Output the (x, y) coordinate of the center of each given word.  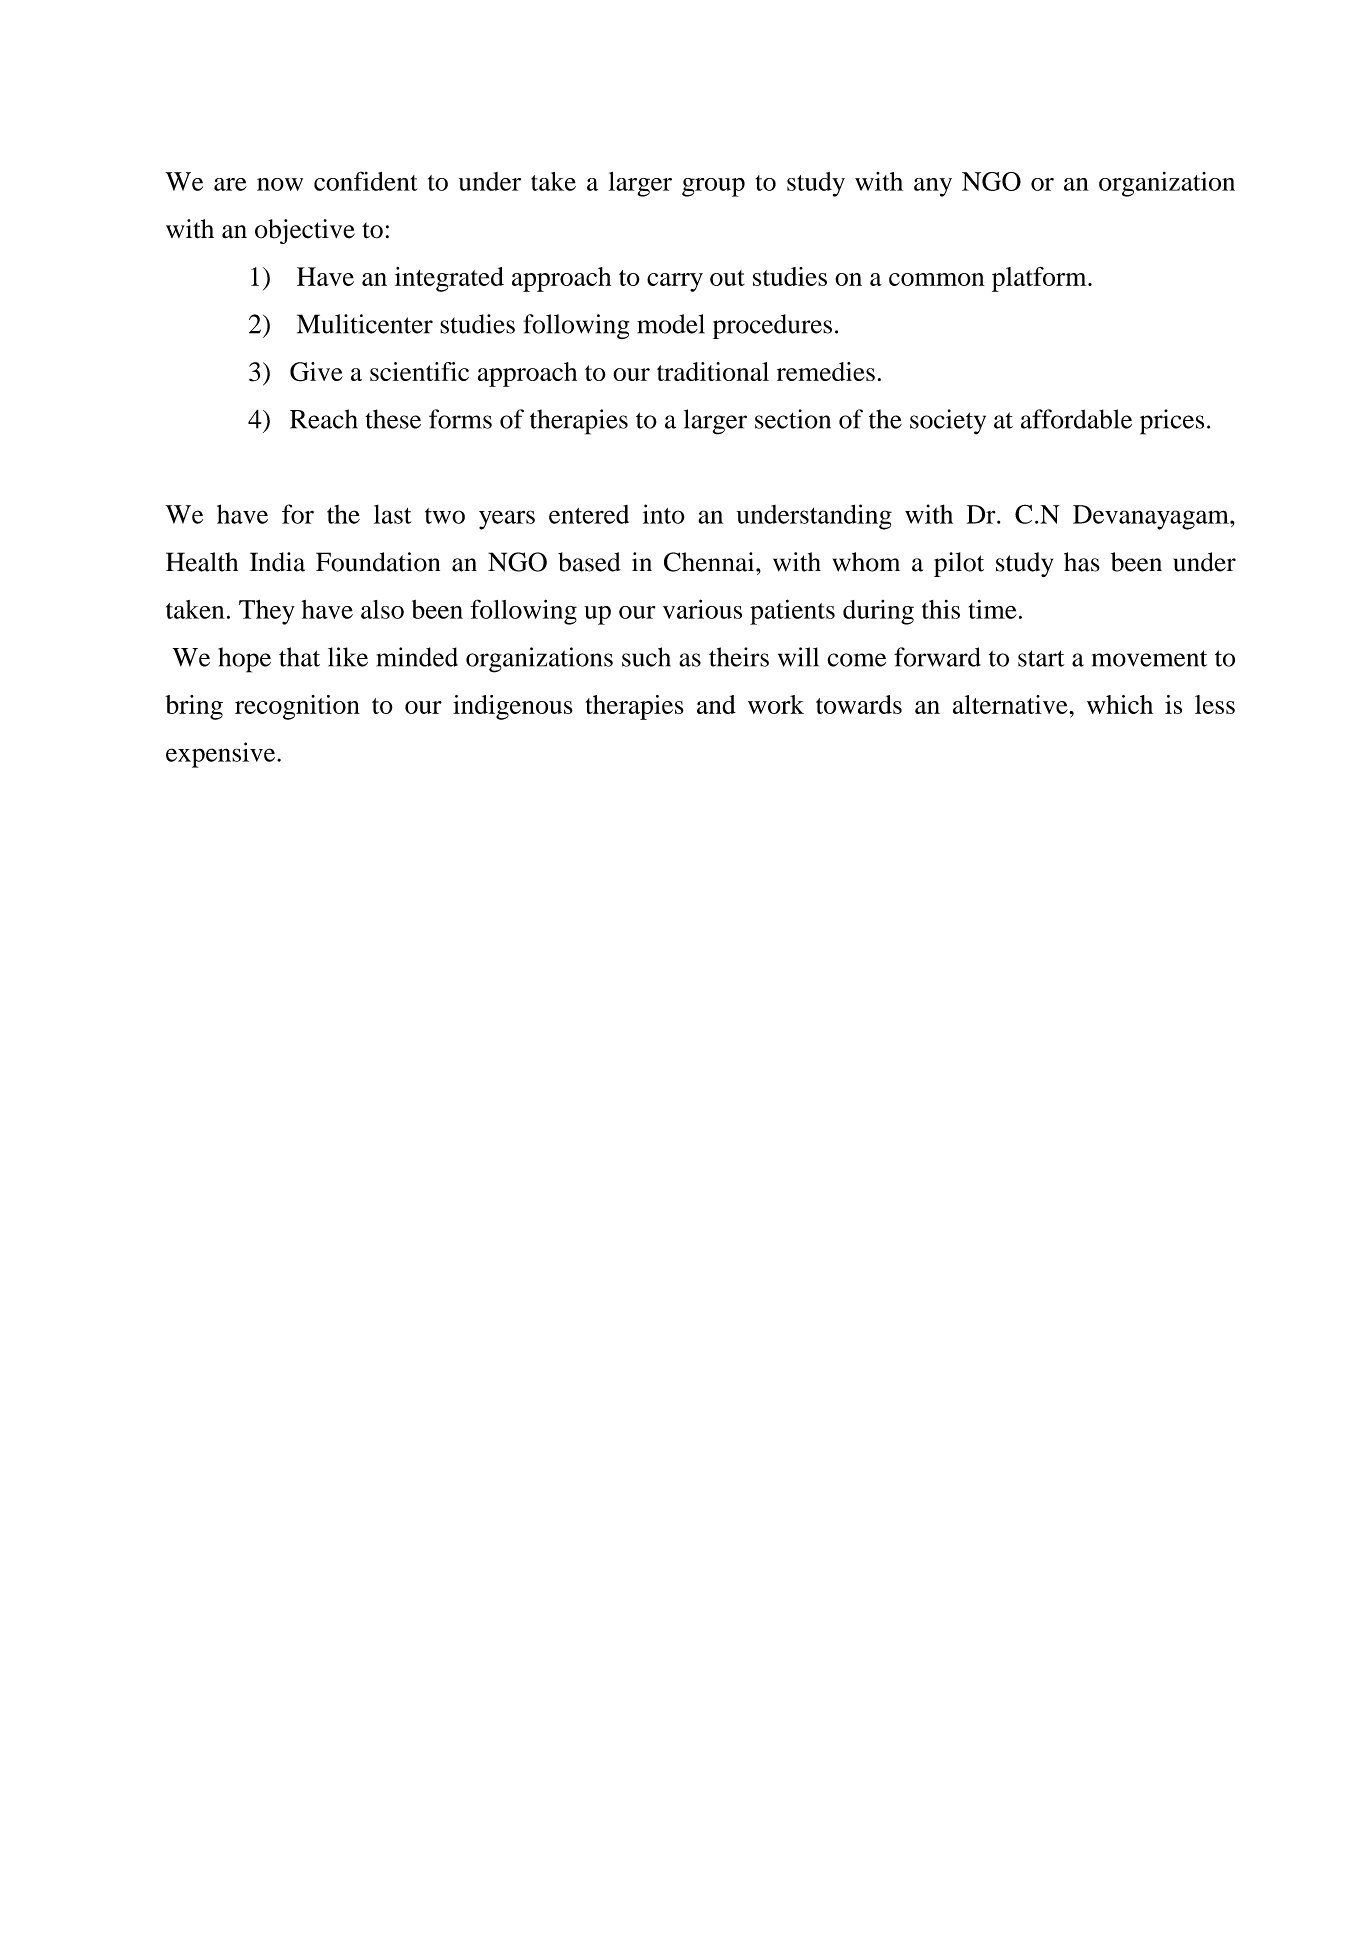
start (1041, 658)
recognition (297, 707)
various (702, 609)
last (393, 514)
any (933, 187)
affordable (1076, 419)
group (713, 187)
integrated (449, 279)
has (1082, 562)
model (671, 324)
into (664, 514)
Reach (324, 419)
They (267, 612)
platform (1040, 279)
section (793, 419)
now (280, 184)
